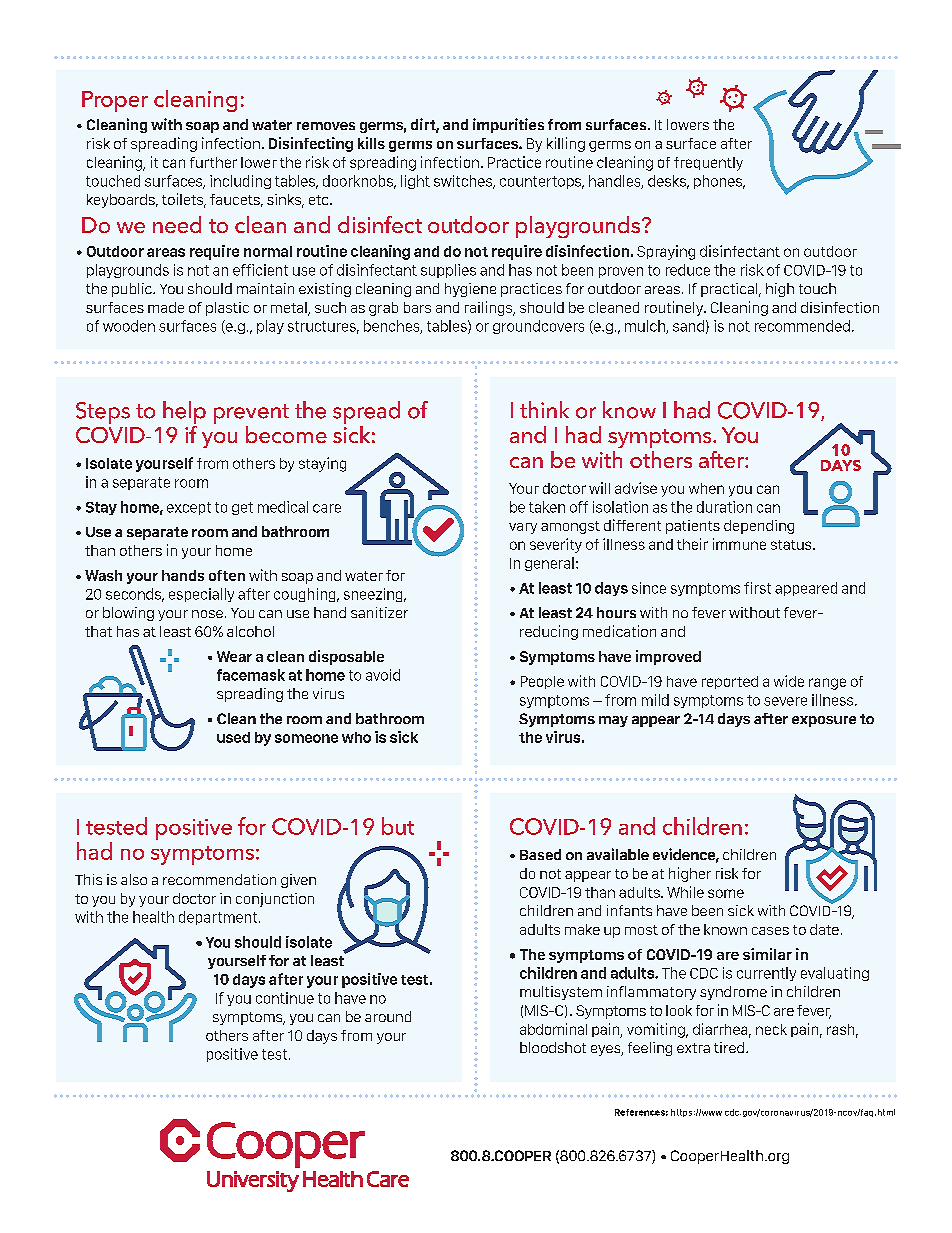 The image size is (952, 1233). I want to click on continue, so click(285, 998).
